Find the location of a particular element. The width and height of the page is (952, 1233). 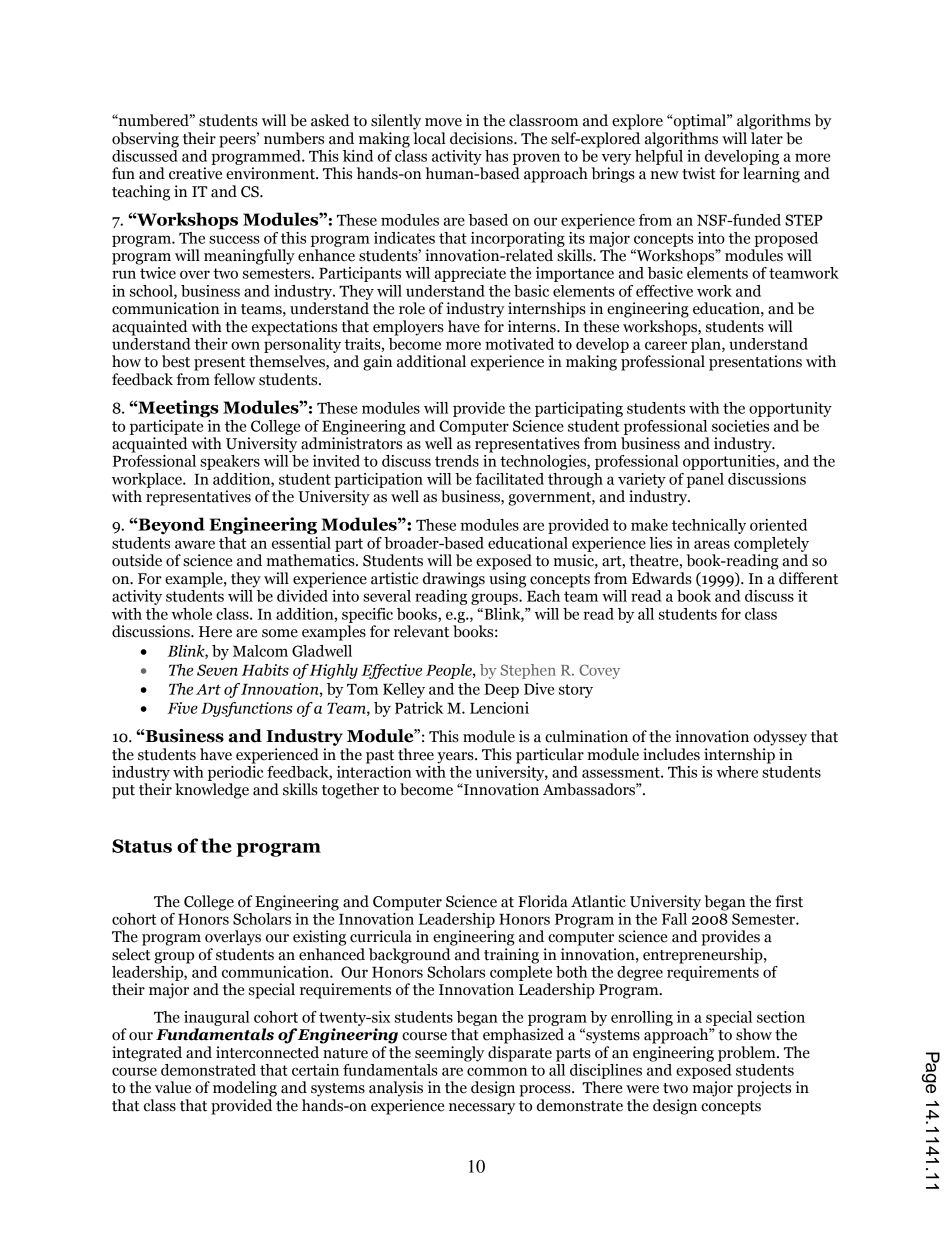

periodic is located at coordinates (235, 772).
